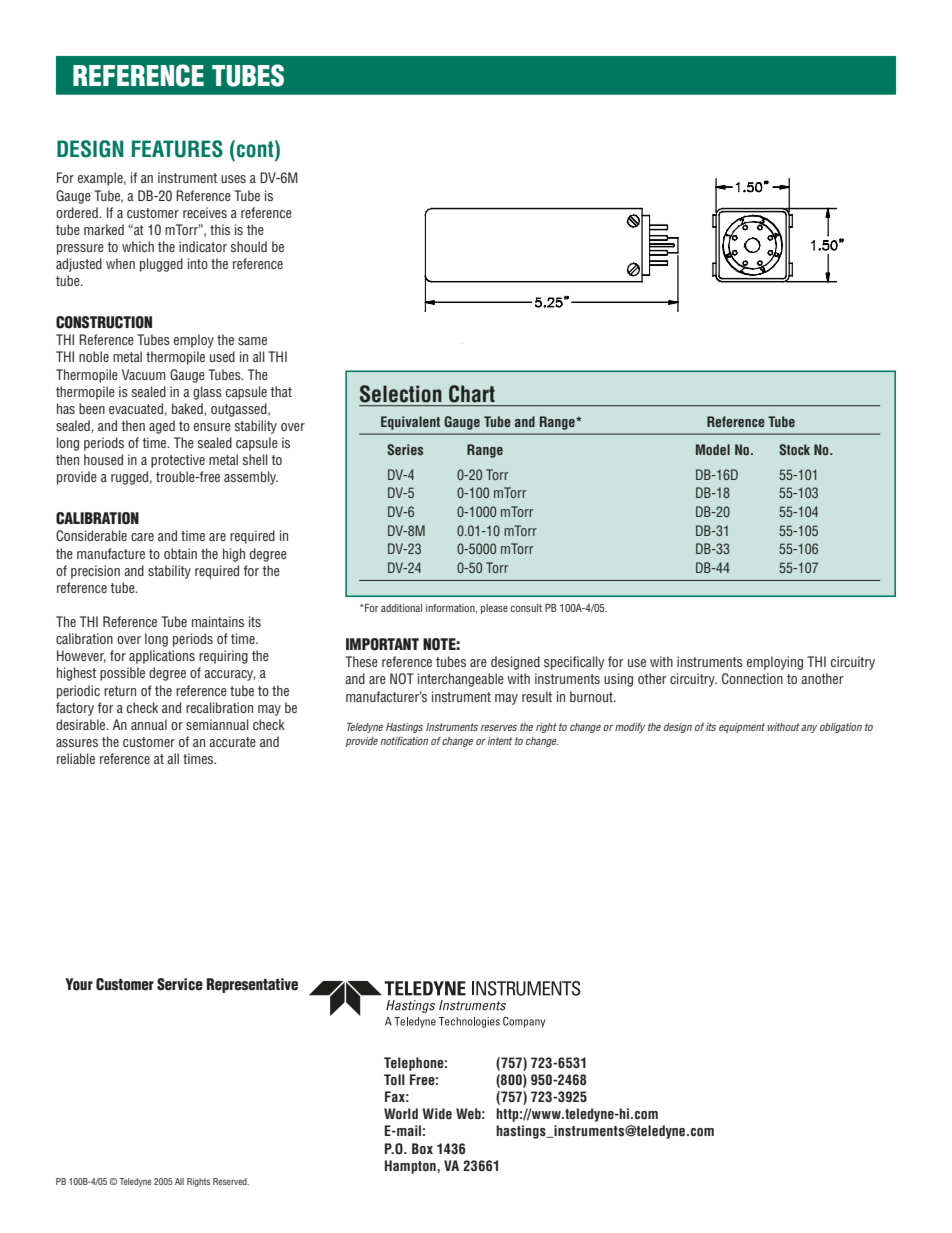 This screenshot has height=1233, width=952. What do you see at coordinates (752, 679) in the screenshot?
I see `Connection` at bounding box center [752, 679].
